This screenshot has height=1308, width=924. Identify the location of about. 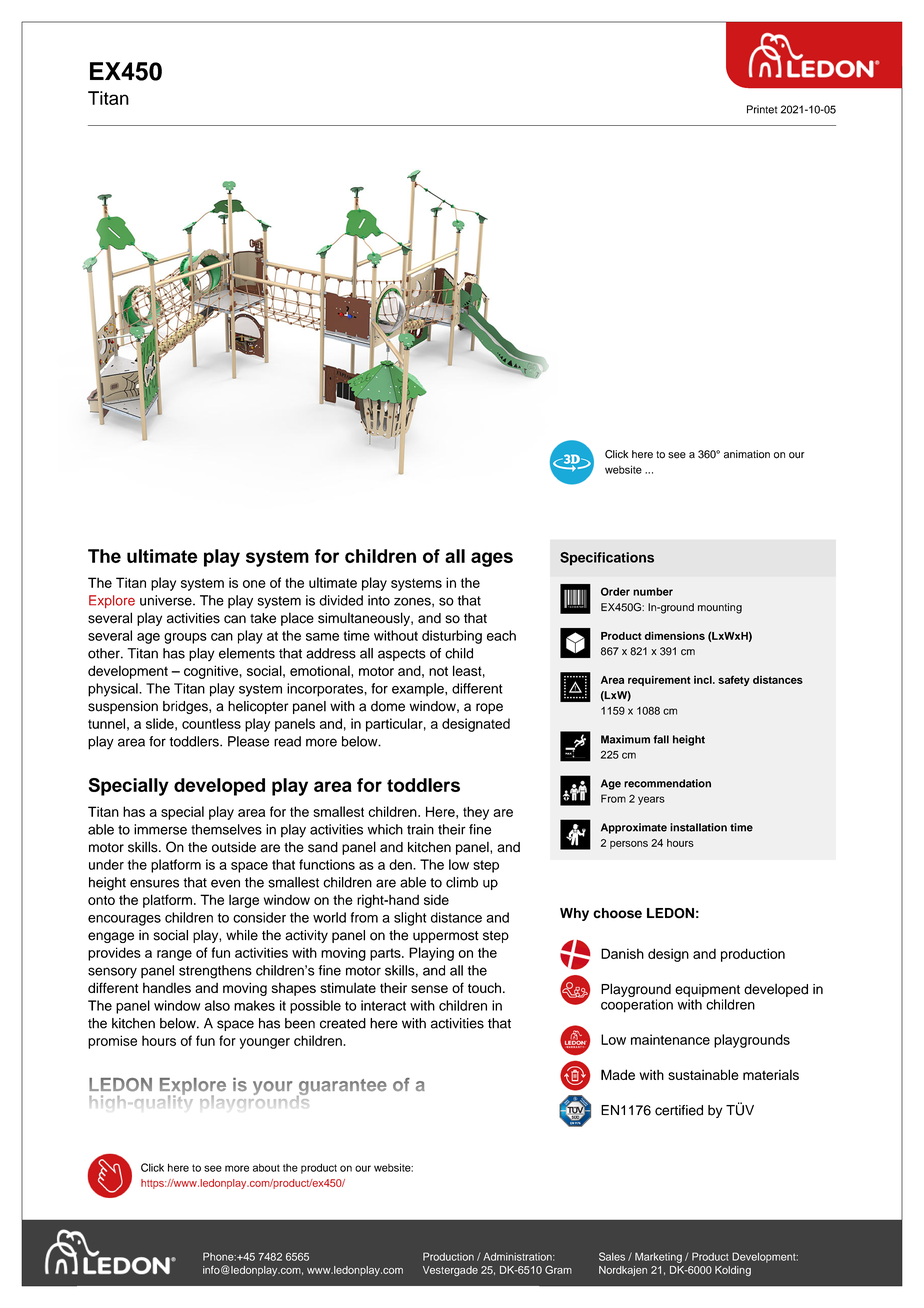
(266, 1168).
